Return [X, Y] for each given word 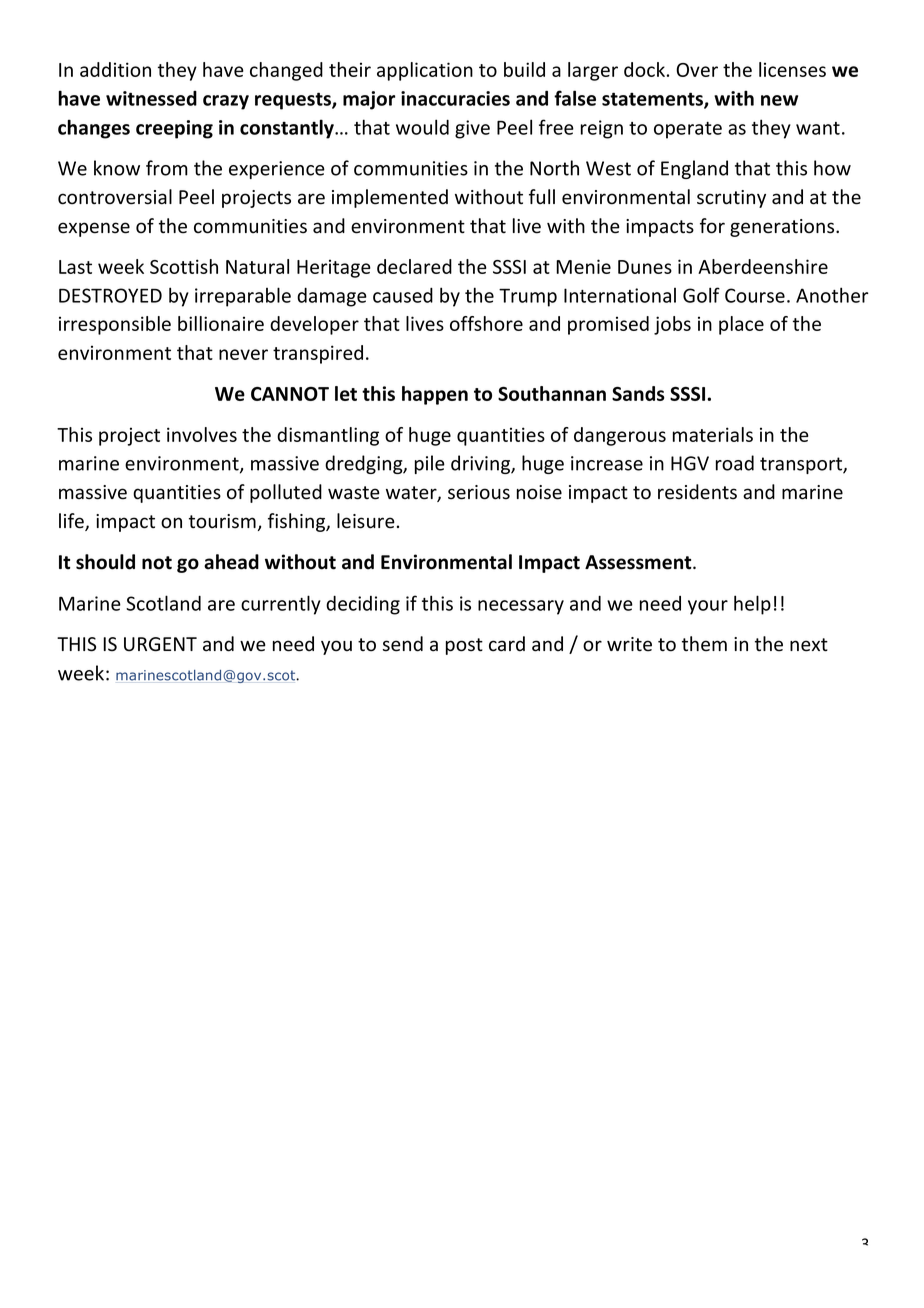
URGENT [160, 644]
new [779, 100]
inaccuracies [455, 98]
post [464, 646]
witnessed [151, 98]
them [704, 644]
